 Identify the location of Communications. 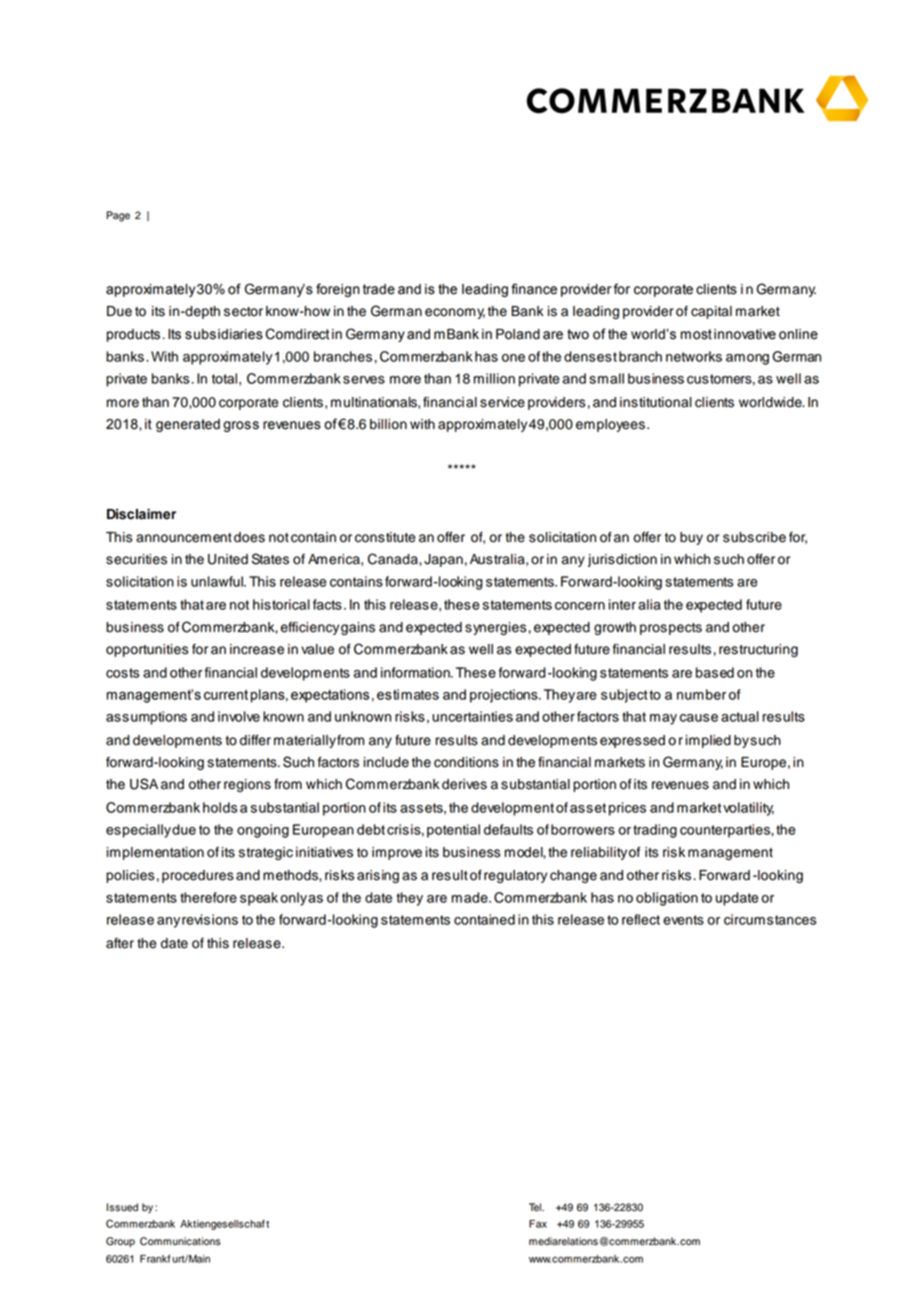
(180, 1241).
